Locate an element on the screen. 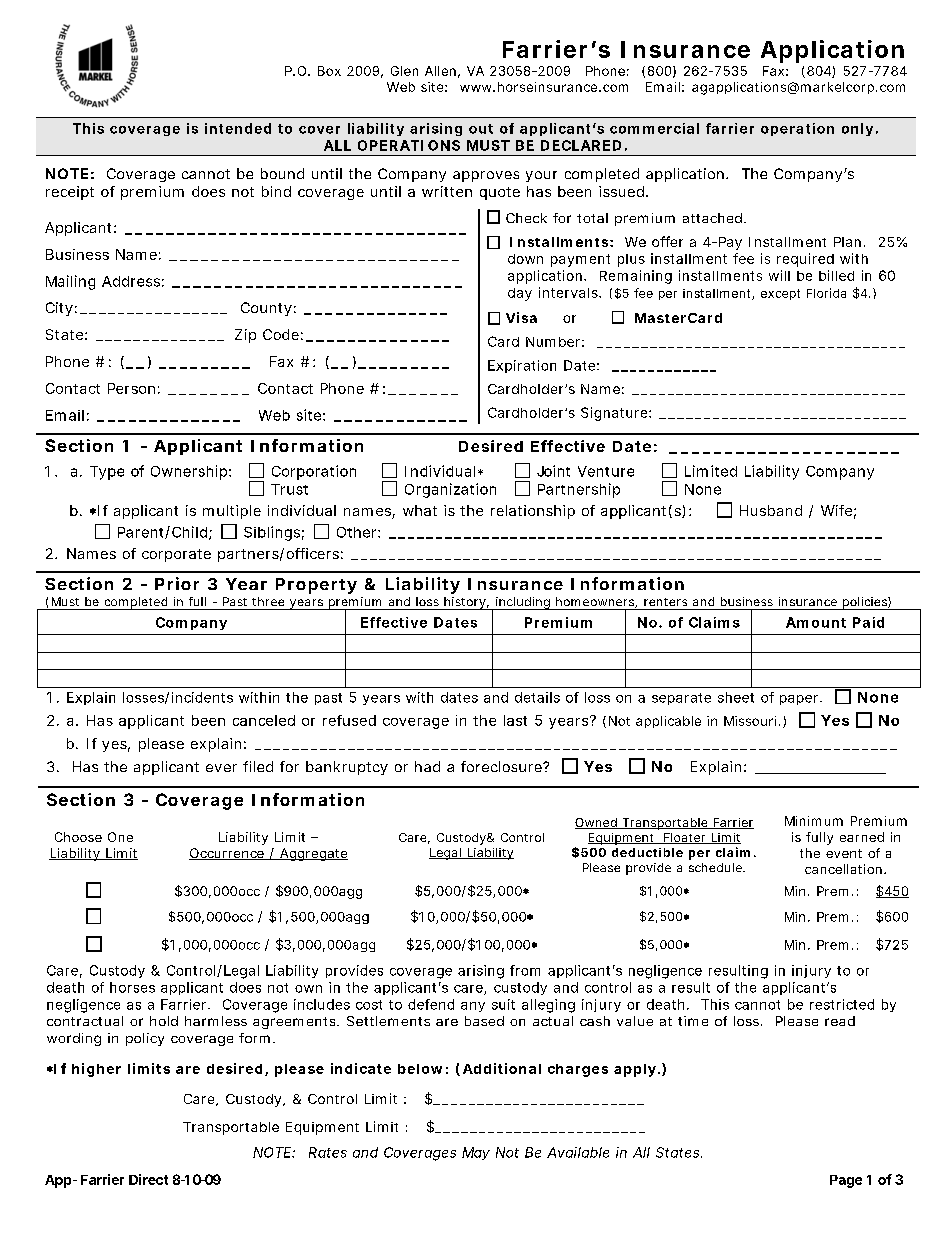 The height and width of the screenshot is (1233, 952). Minimum is located at coordinates (814, 821).
